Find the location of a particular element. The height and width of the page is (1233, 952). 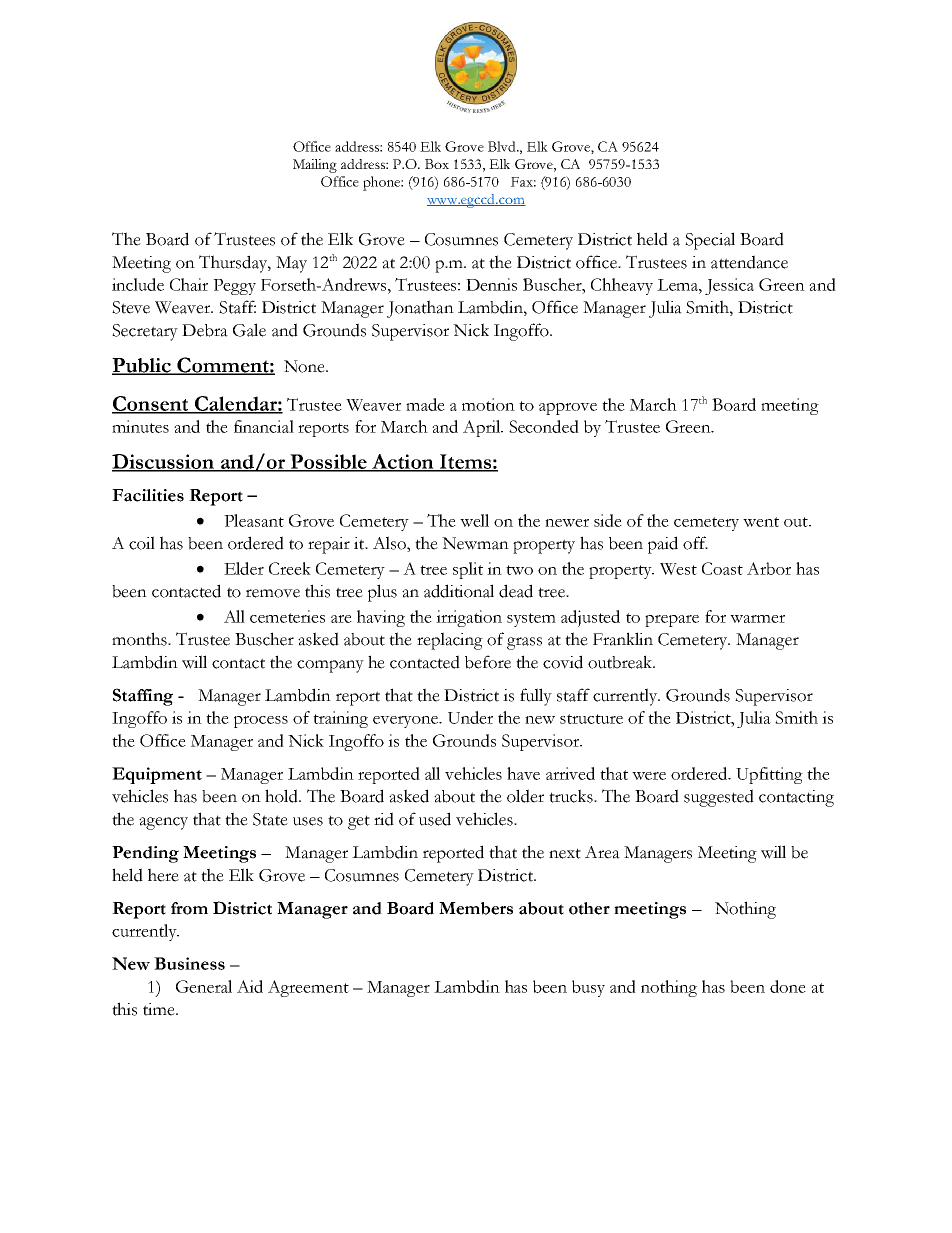

General is located at coordinates (204, 986).
